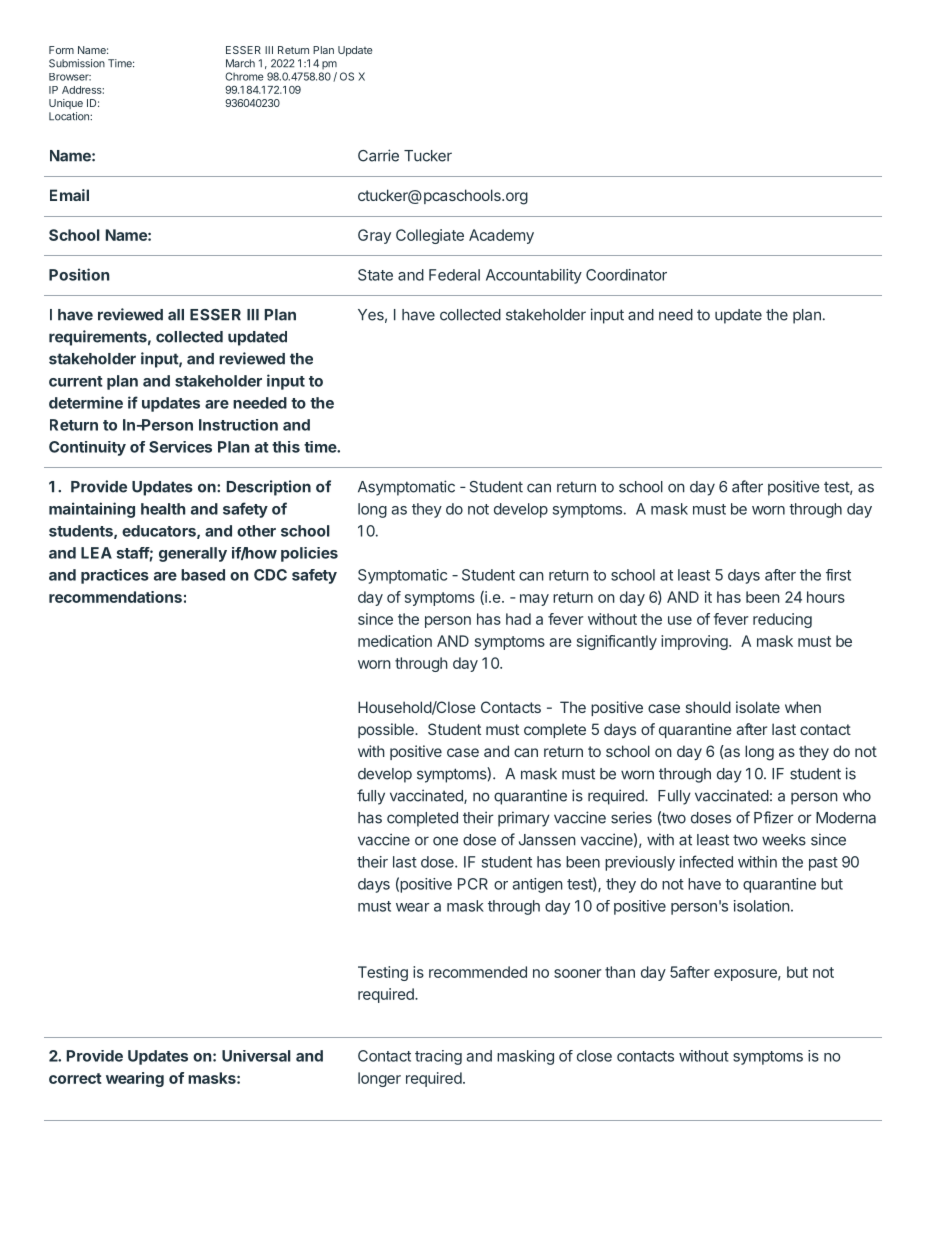 Image resolution: width=952 pixels, height=1233 pixels. Describe the element at coordinates (77, 63) in the screenshot. I see `Submission` at that location.
